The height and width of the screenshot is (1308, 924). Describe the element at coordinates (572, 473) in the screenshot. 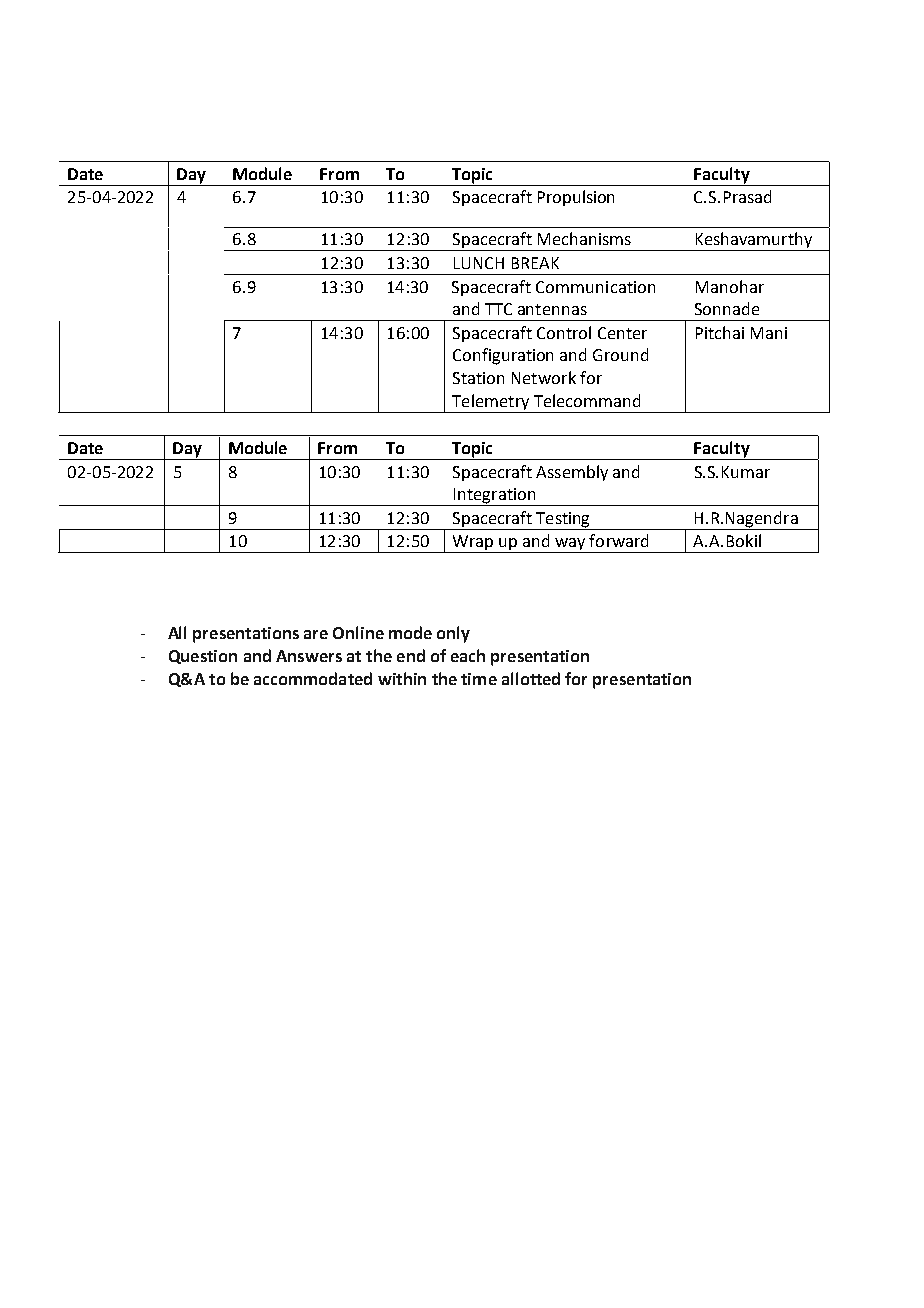

I see `Assembly` at that location.
